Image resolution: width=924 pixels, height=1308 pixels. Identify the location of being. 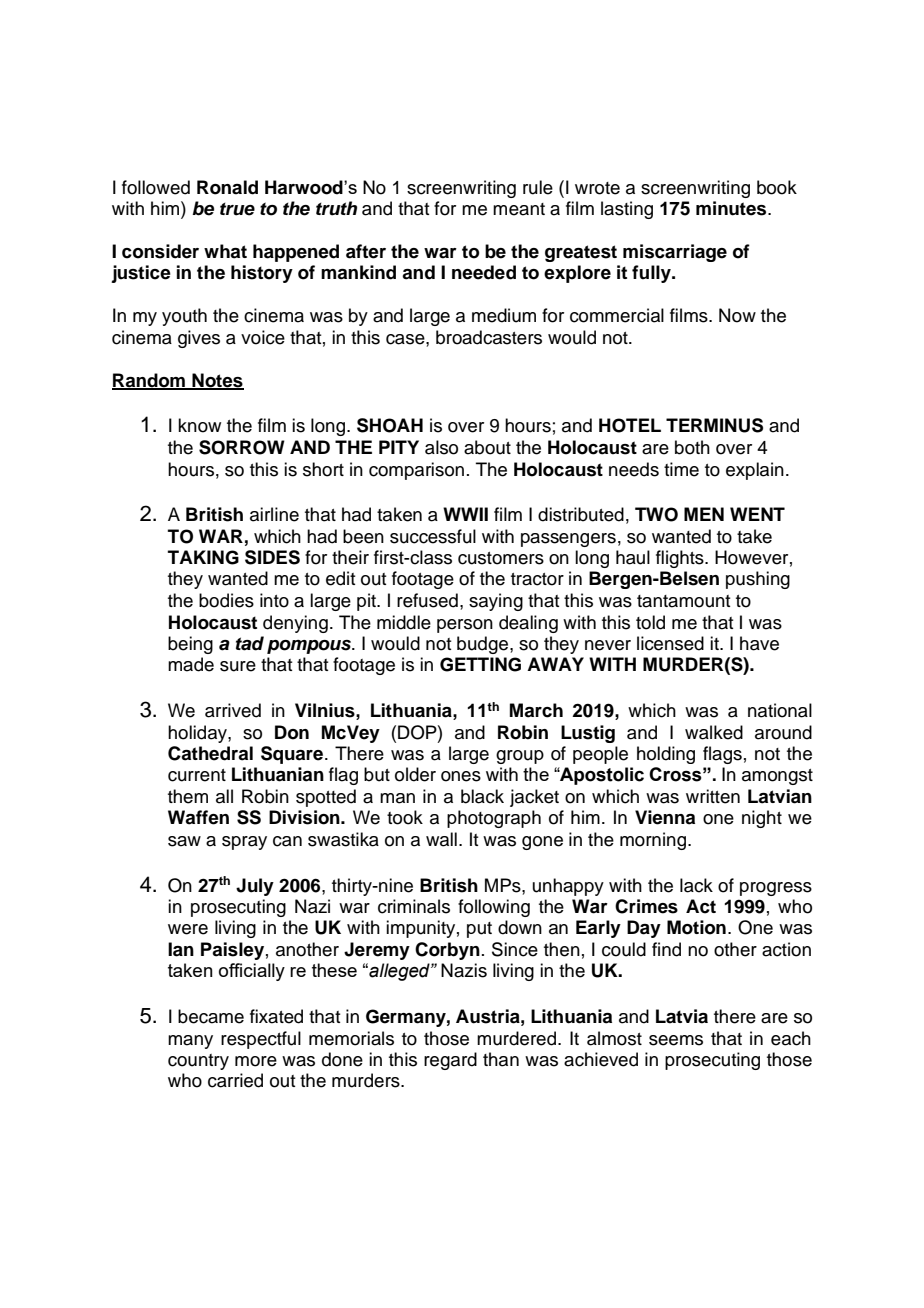
(190, 645).
